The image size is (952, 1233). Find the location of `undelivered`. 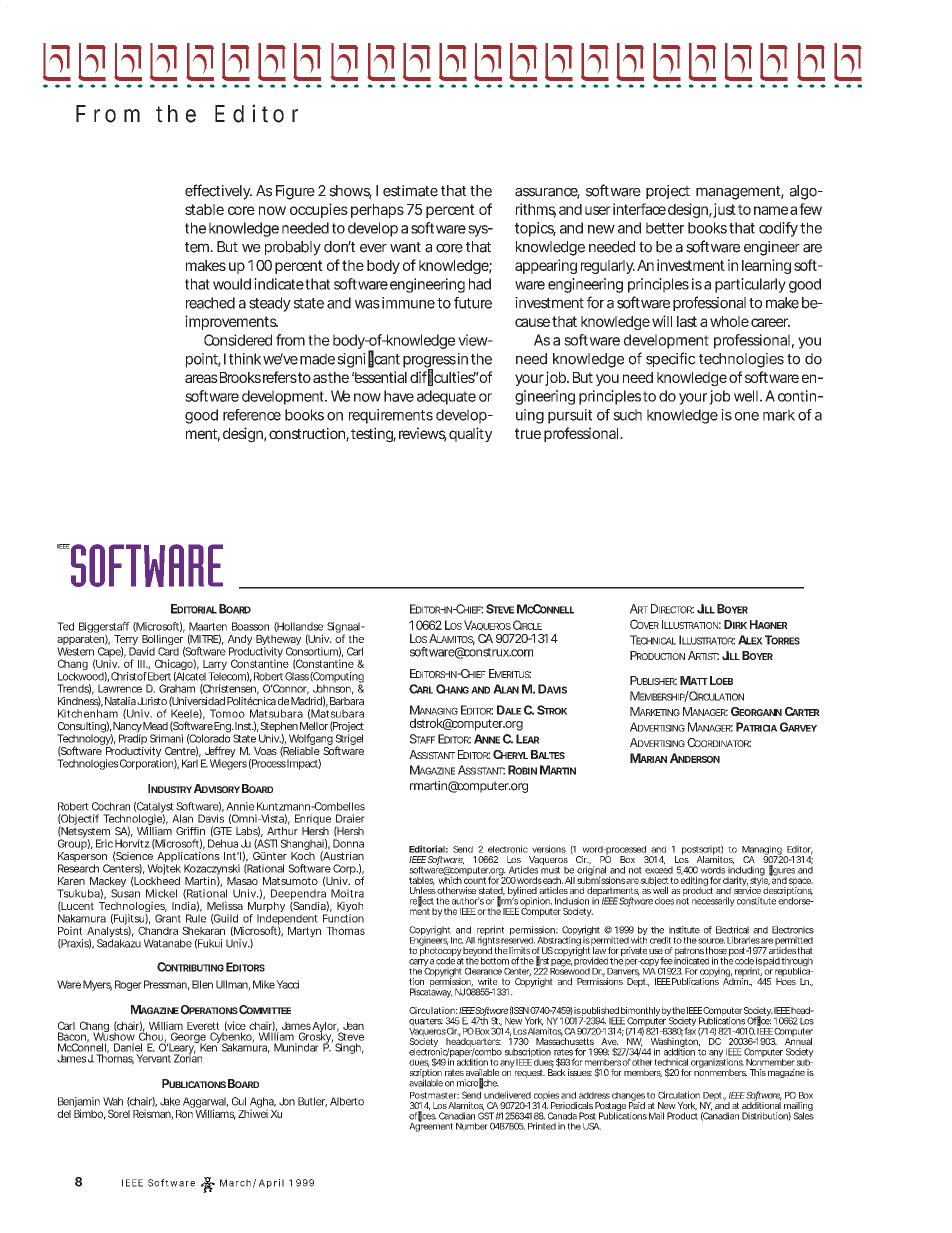

undelivered is located at coordinates (507, 1095).
